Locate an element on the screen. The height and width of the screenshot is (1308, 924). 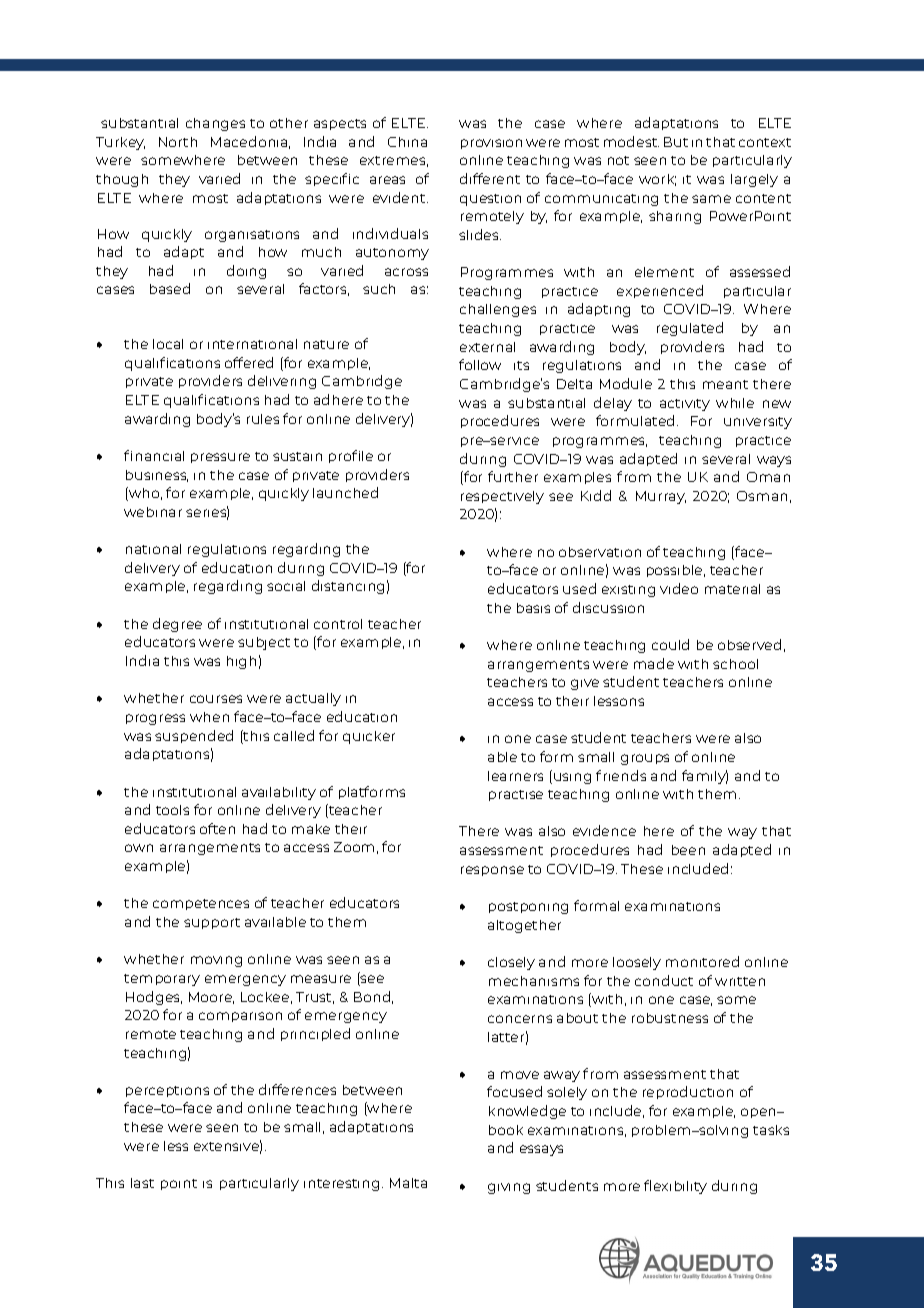
could is located at coordinates (670, 644).
